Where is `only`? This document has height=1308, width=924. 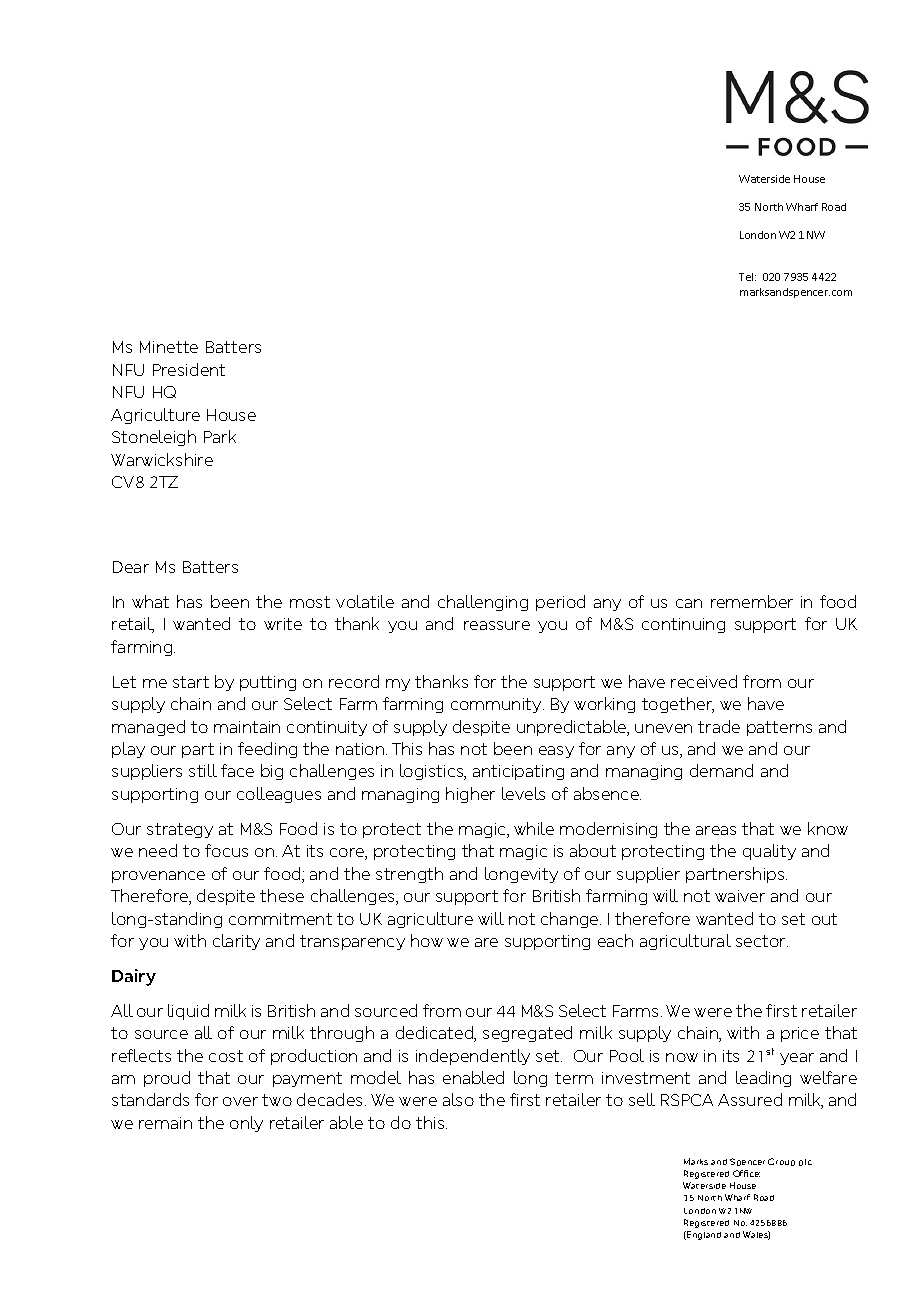 only is located at coordinates (246, 1124).
